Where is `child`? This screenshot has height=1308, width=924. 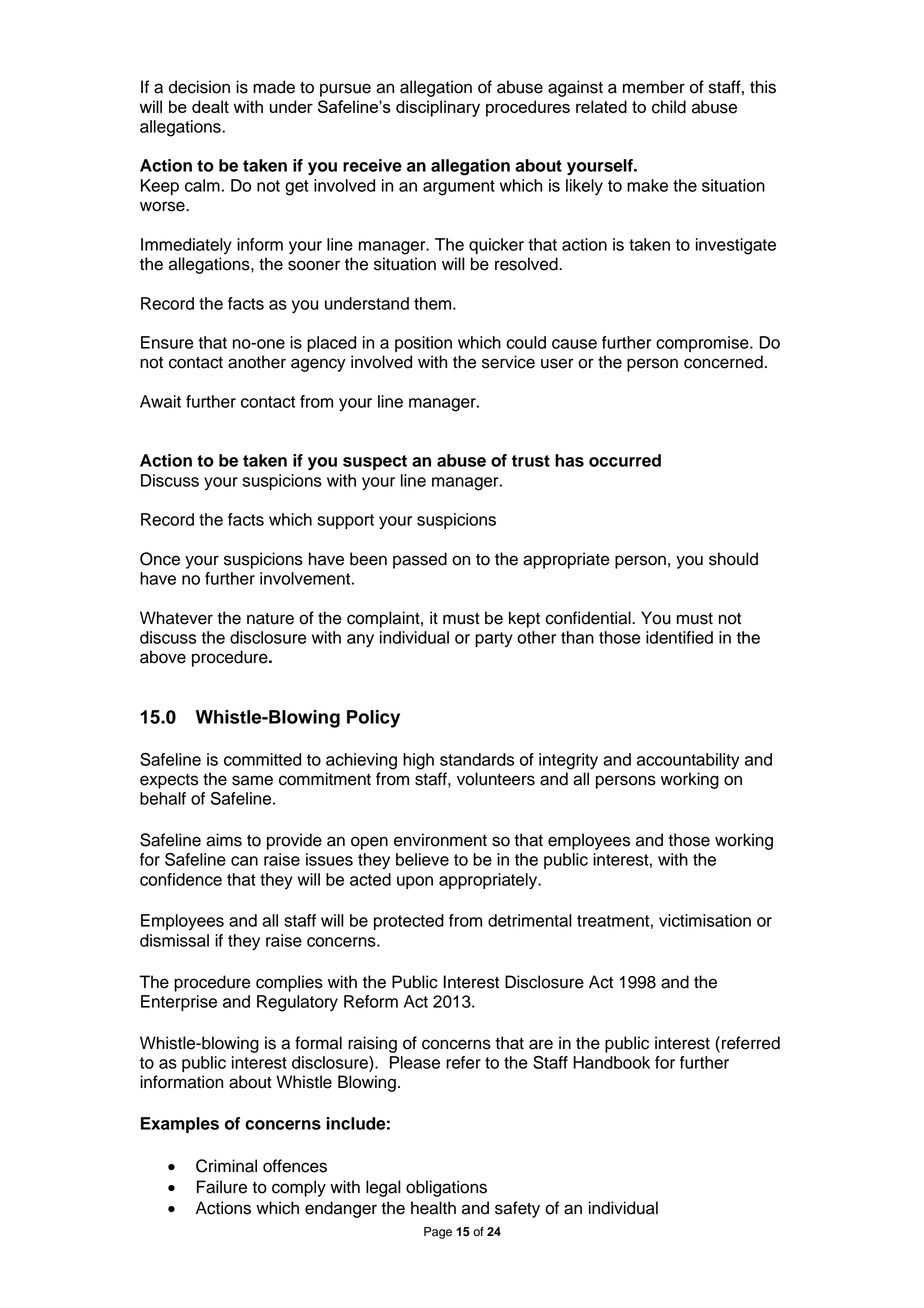 child is located at coordinates (669, 107).
